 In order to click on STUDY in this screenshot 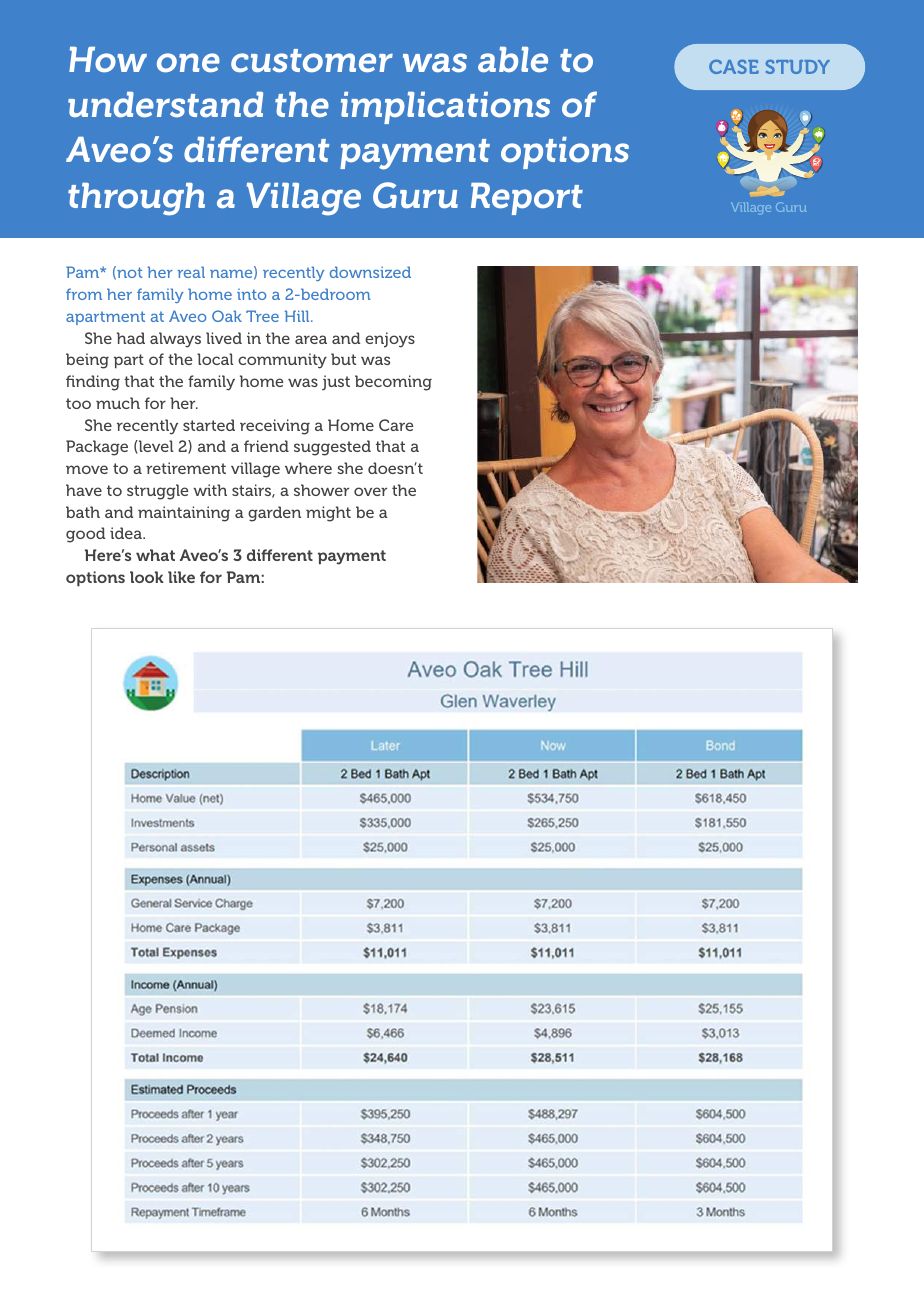, I will do `click(798, 67)`.
